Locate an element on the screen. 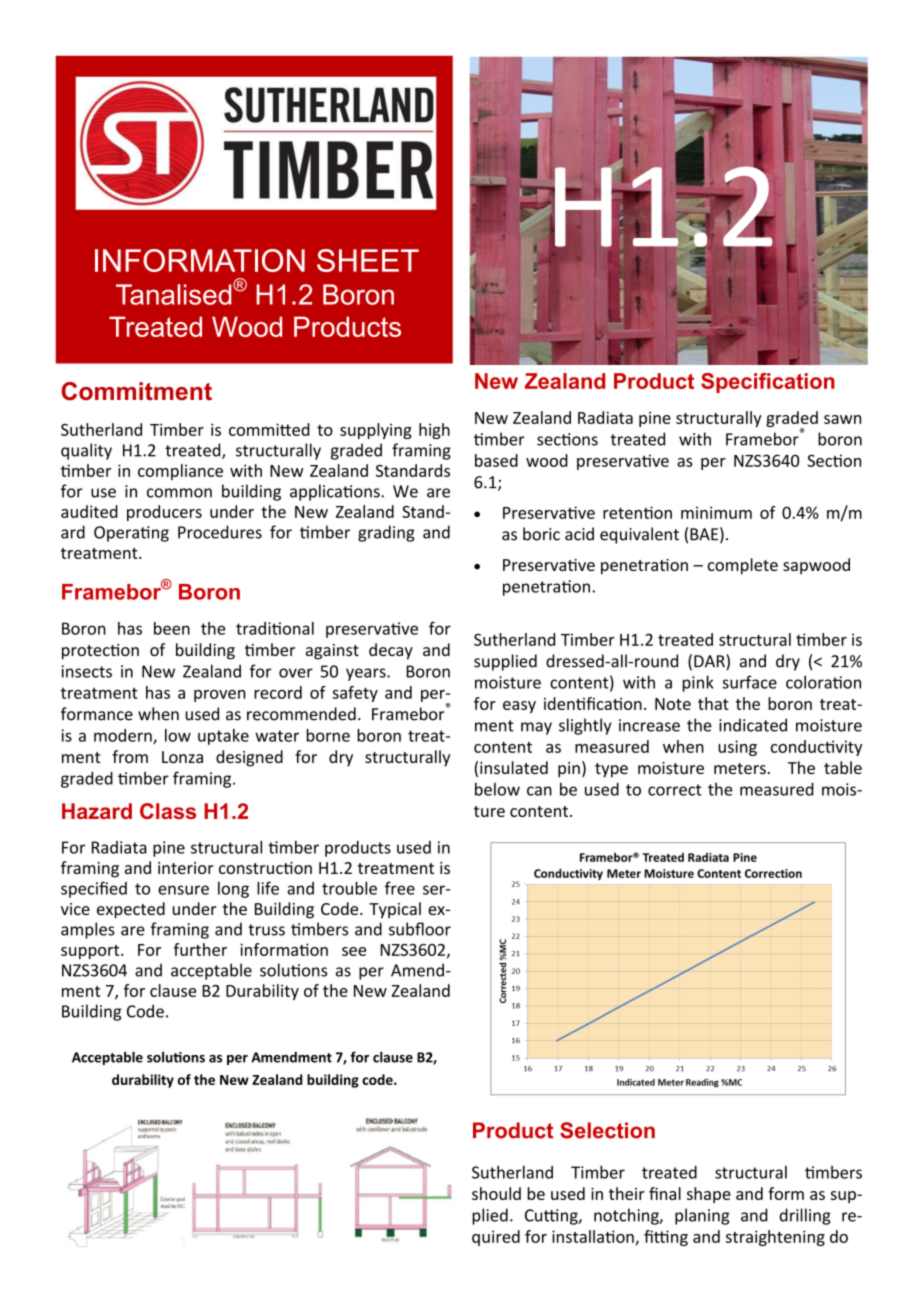 This screenshot has width=924, height=1308. uptake is located at coordinates (223, 737).
